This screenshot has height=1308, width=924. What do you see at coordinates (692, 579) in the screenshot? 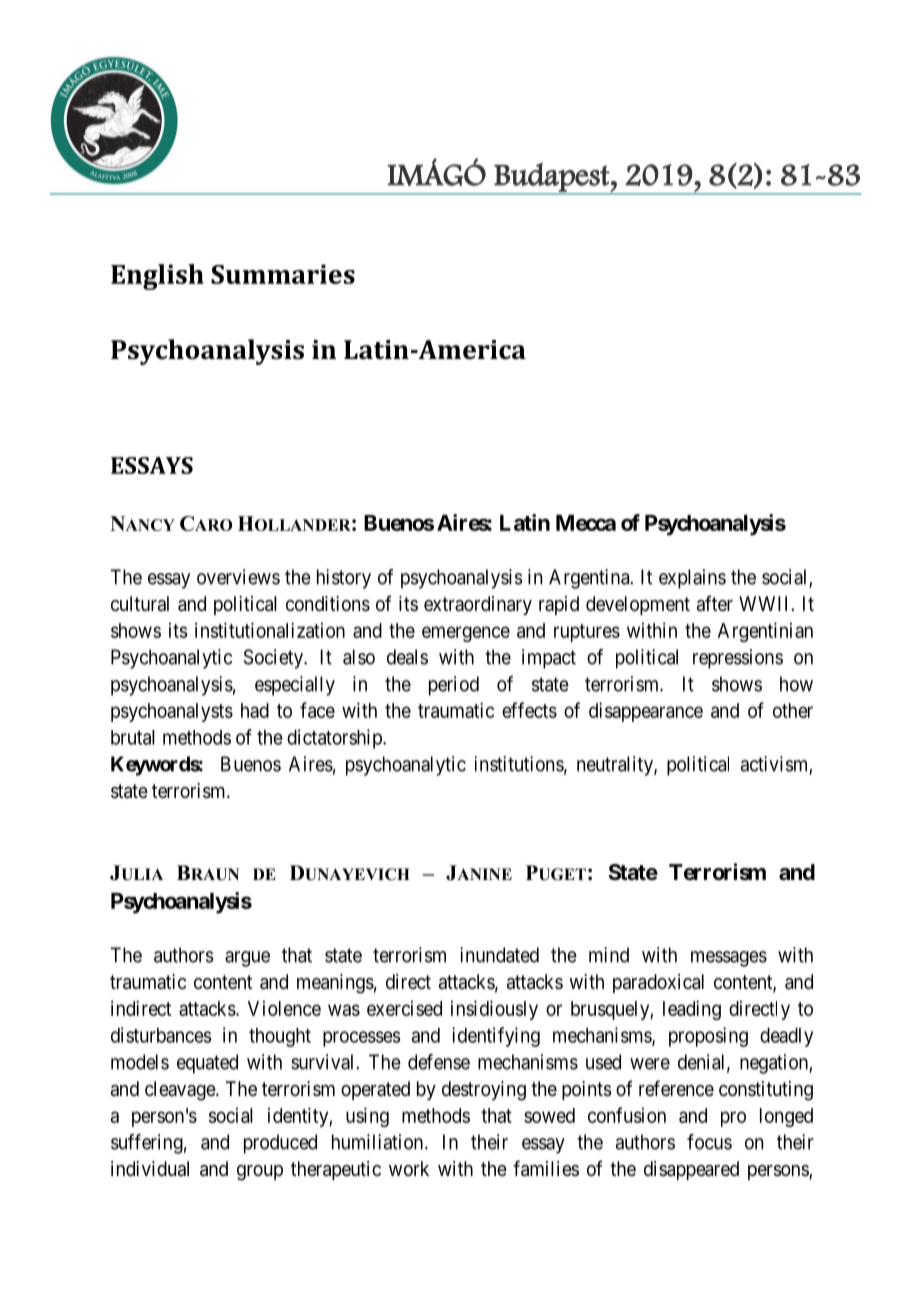
I see `explains` at bounding box center [692, 579].
